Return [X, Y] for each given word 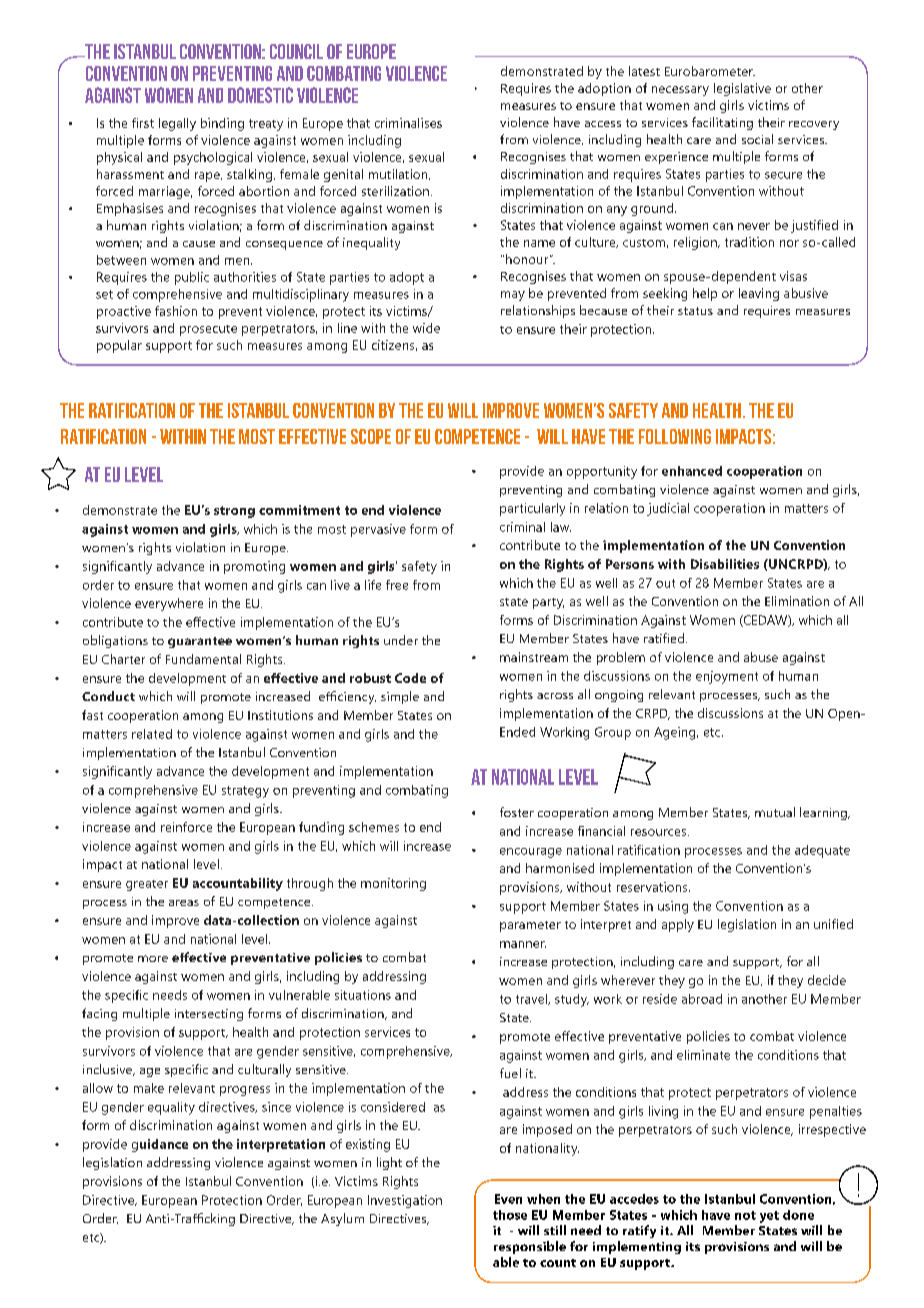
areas [184, 903]
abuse [761, 657]
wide [426, 328]
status [695, 311]
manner [523, 944]
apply [678, 925]
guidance [160, 1145]
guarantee [200, 642]
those [510, 1215]
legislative [742, 89]
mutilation [399, 174]
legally [177, 124]
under [401, 640]
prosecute [208, 330]
